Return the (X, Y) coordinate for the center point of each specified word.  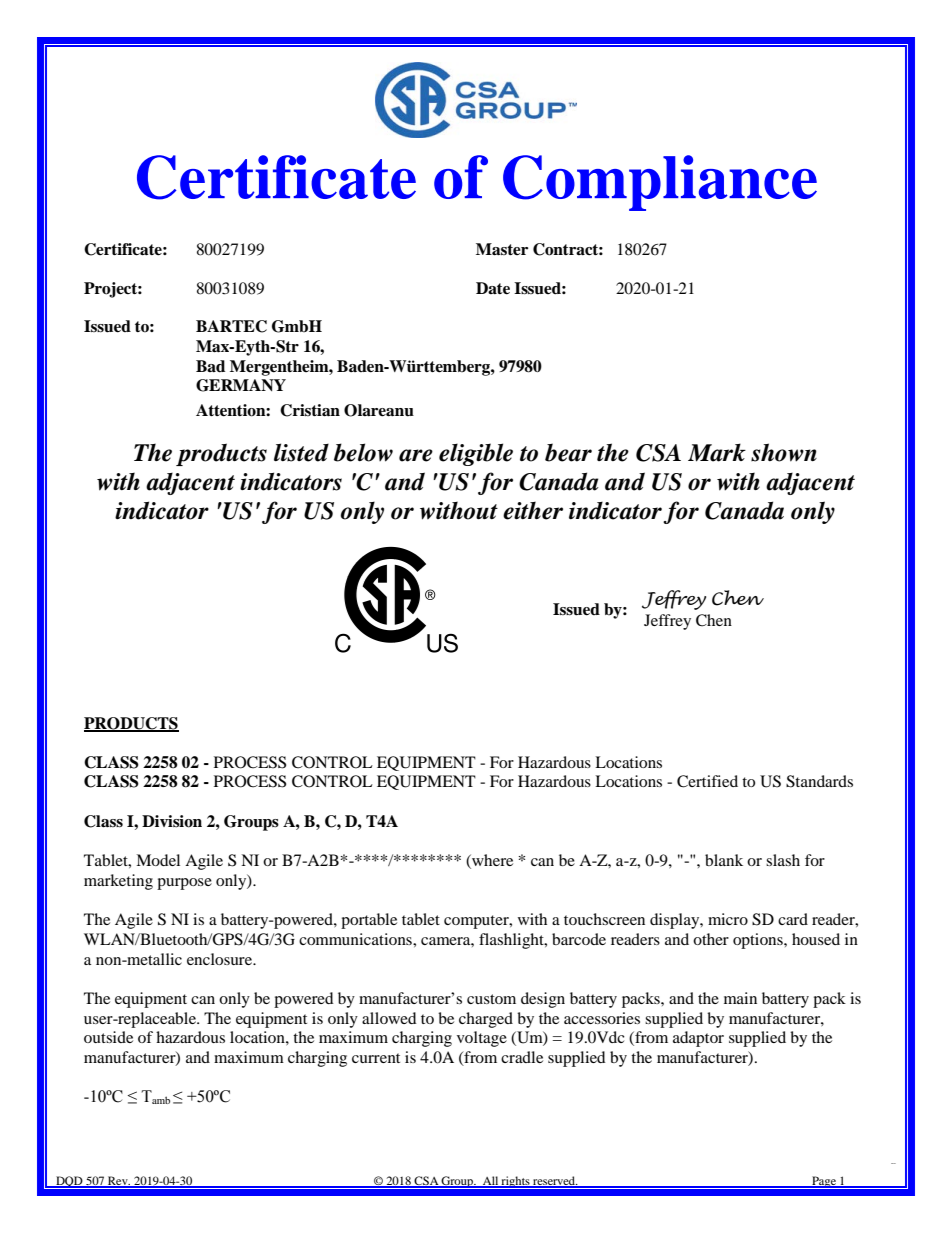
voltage (482, 1039)
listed (301, 452)
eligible (476, 454)
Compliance (660, 183)
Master (502, 249)
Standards (819, 781)
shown (784, 452)
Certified (707, 781)
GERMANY (241, 385)
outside (108, 1037)
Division (172, 821)
